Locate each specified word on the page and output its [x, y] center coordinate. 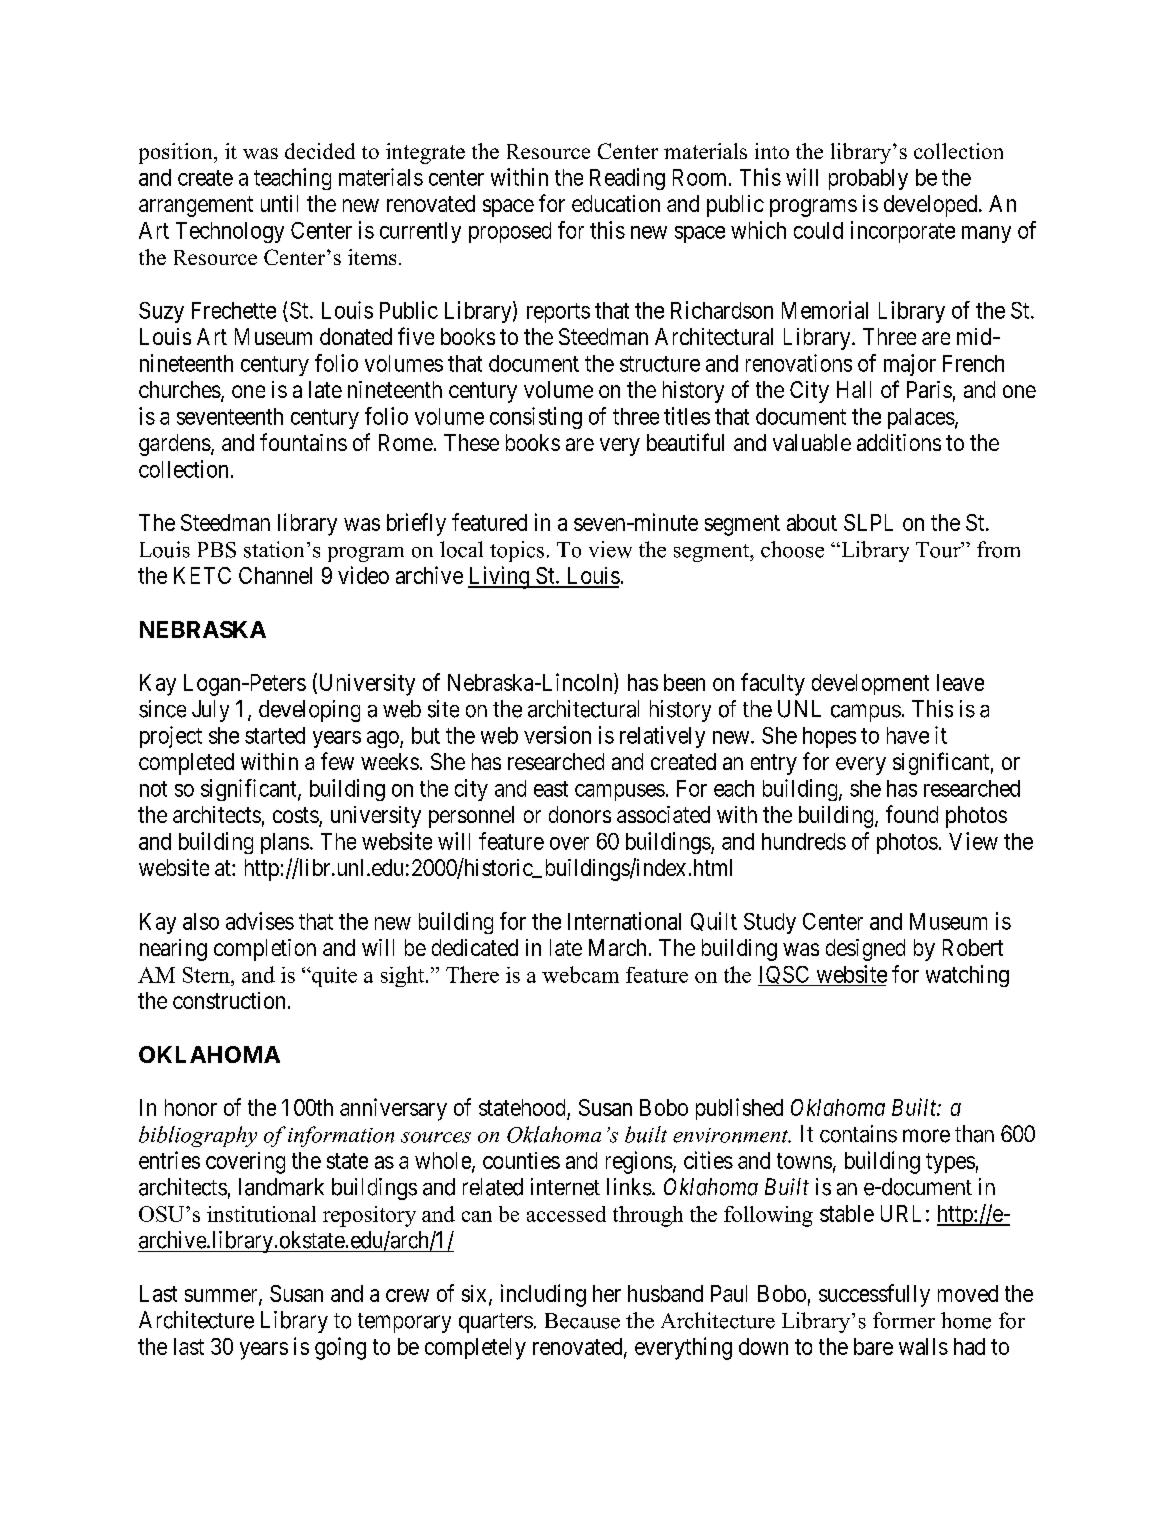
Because [582, 1321]
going [340, 1348]
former [904, 1320]
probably [868, 179]
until [279, 203]
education [616, 203]
